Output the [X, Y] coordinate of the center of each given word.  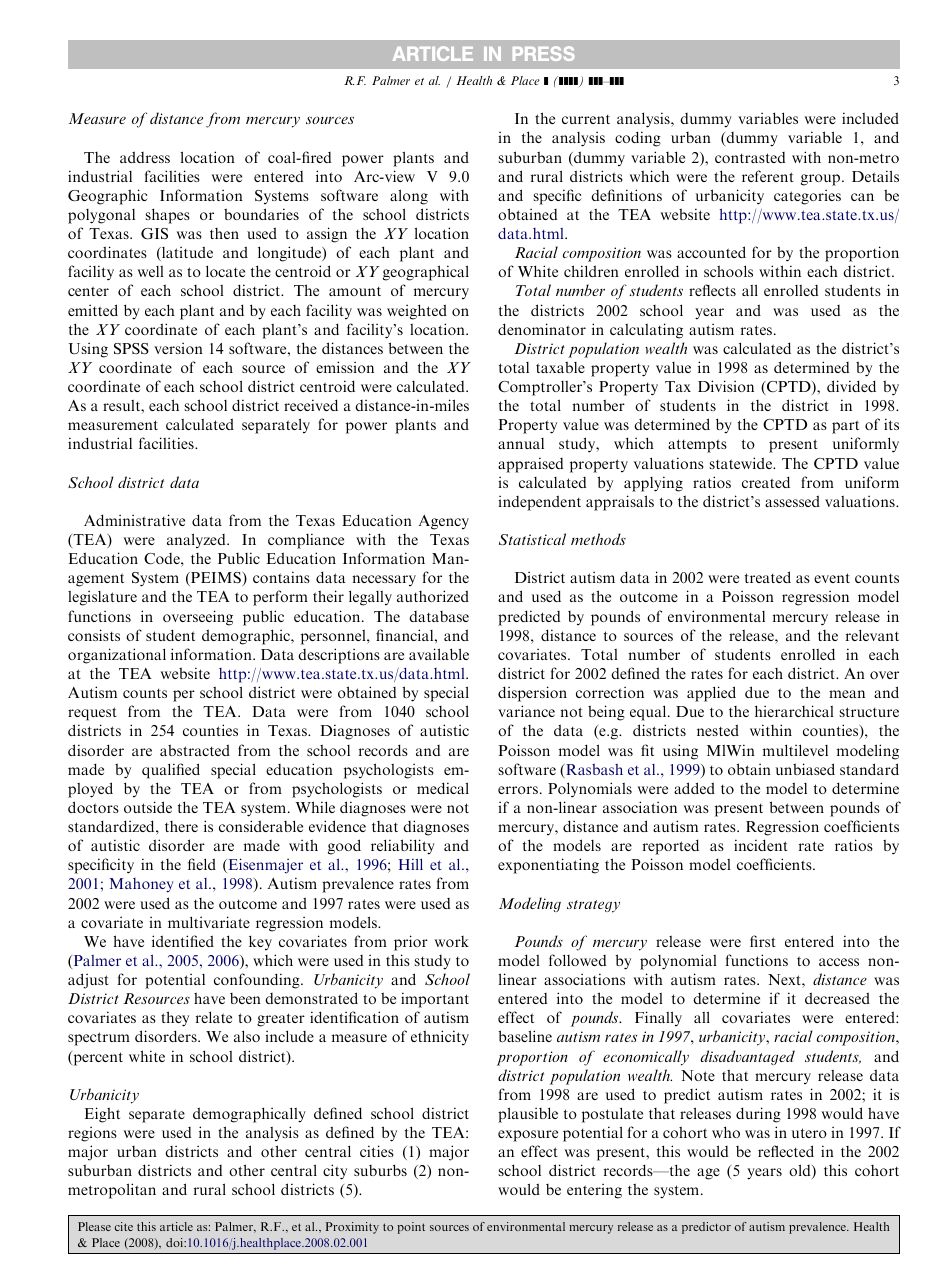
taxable [560, 367]
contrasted [750, 157]
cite [124, 1226]
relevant [872, 635]
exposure [528, 1136]
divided [851, 386]
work [452, 941]
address [145, 157]
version [178, 348]
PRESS [544, 53]
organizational [117, 656]
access [839, 962]
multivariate [209, 922]
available [439, 654]
